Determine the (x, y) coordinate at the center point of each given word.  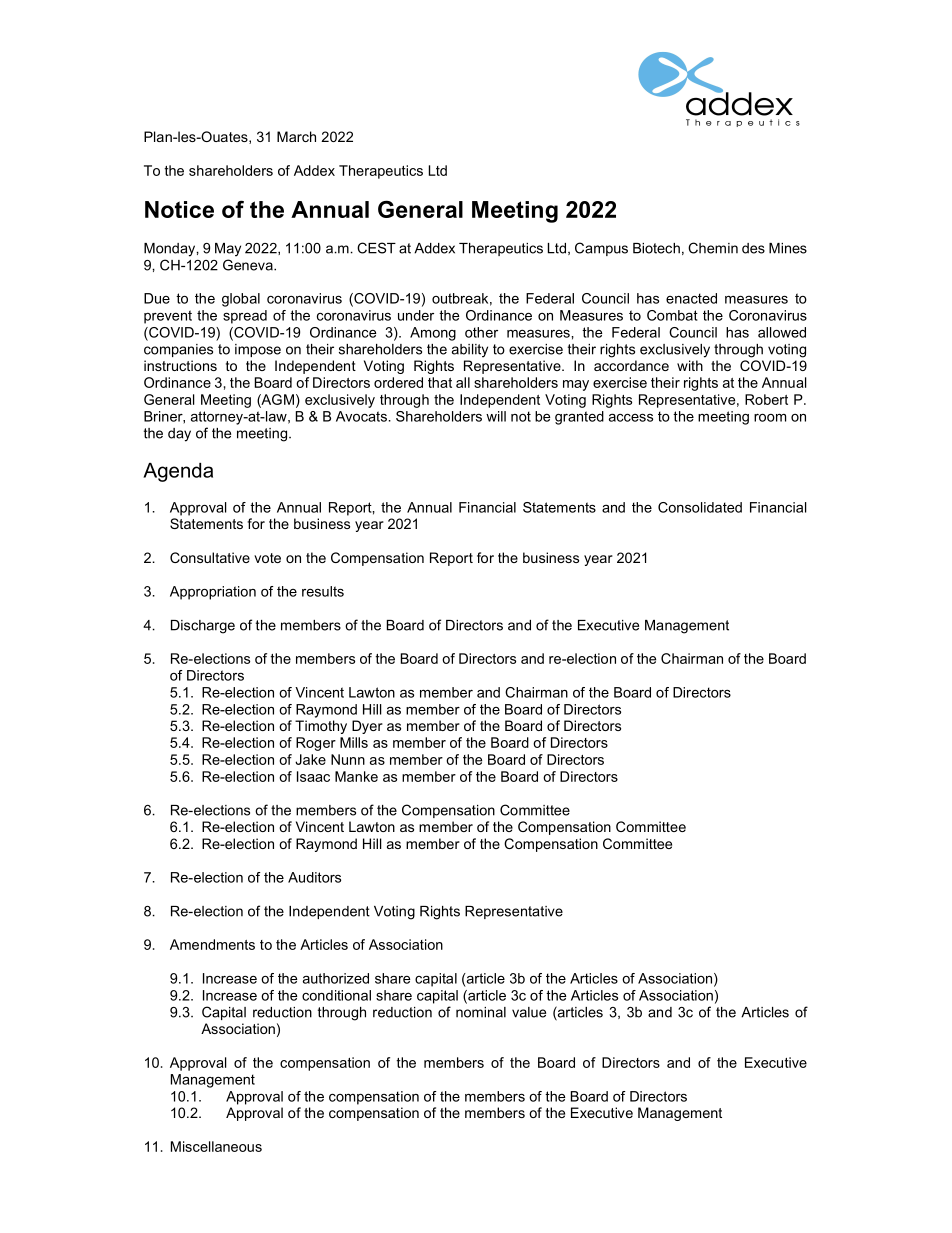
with (690, 365)
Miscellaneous (216, 1146)
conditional (336, 995)
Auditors (314, 877)
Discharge (203, 627)
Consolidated (700, 507)
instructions (180, 365)
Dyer (367, 727)
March (296, 136)
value (529, 1012)
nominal (481, 1012)
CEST (376, 248)
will (496, 416)
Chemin (713, 248)
